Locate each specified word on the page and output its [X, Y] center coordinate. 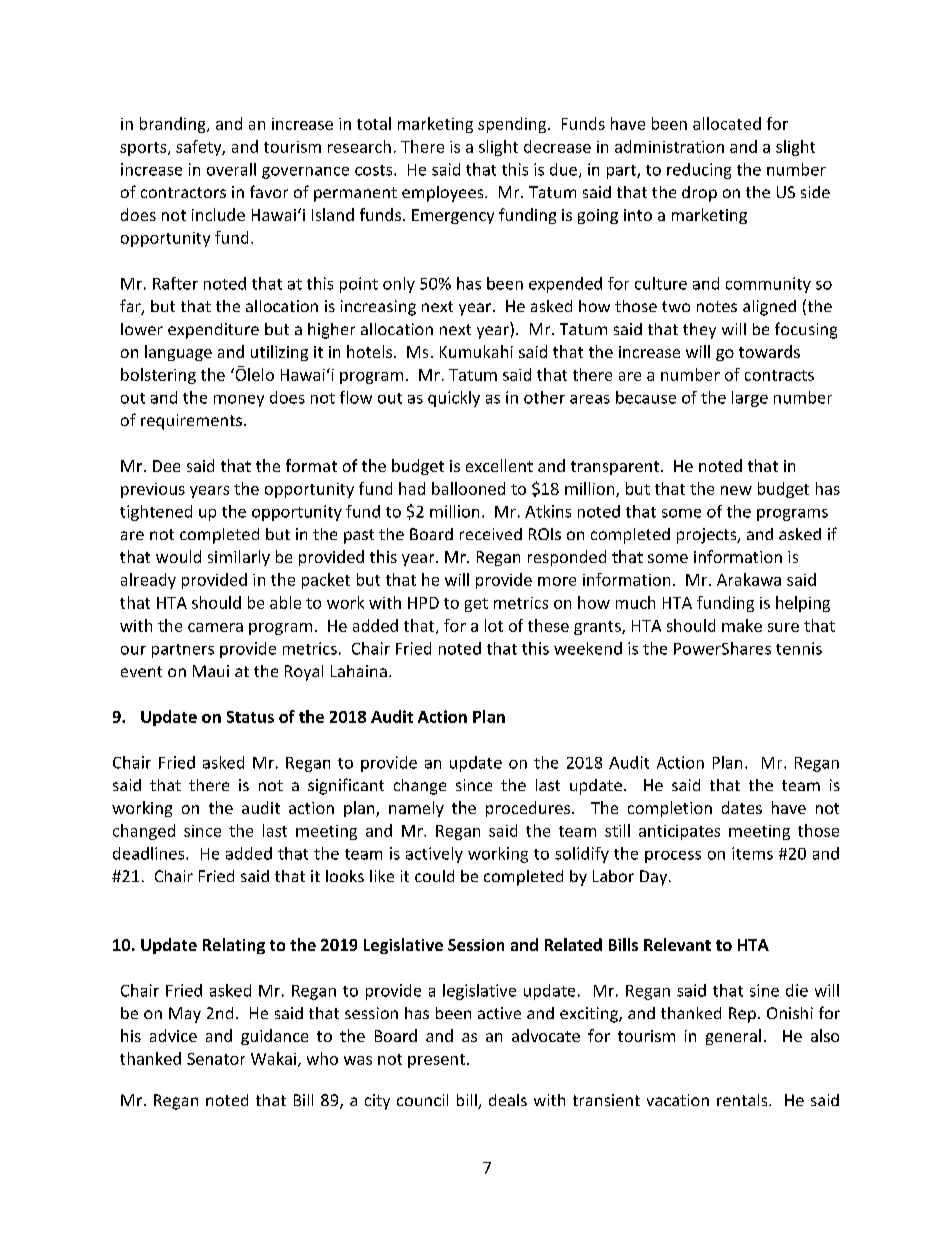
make [742, 625]
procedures [529, 809]
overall [231, 169]
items [752, 853]
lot [494, 625]
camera [215, 627]
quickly [454, 399]
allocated [727, 123]
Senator [216, 1059]
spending [513, 125]
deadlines [150, 853]
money [239, 401]
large [750, 399]
